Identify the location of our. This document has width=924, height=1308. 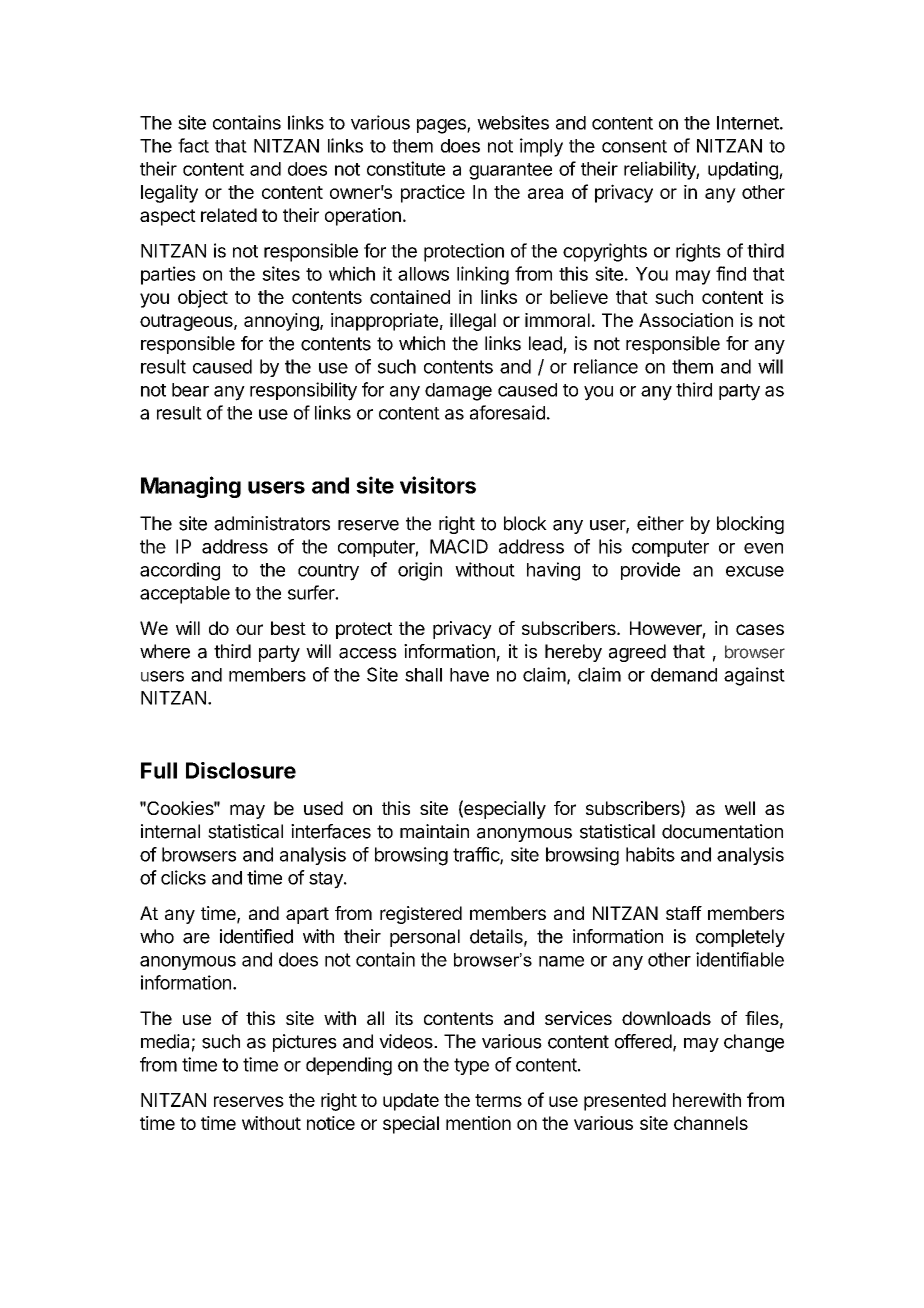
(249, 629).
